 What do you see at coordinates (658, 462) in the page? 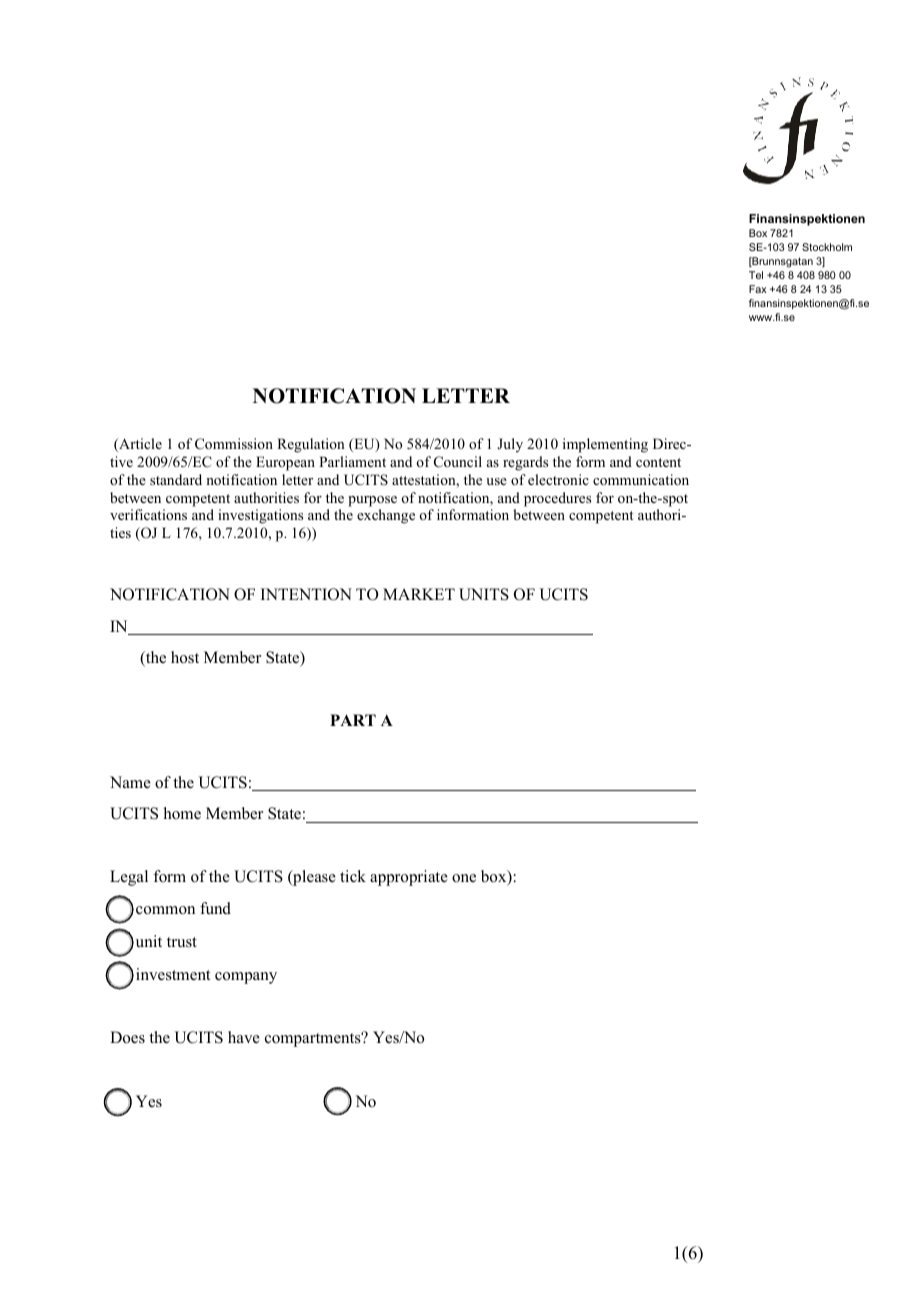
I see `content` at bounding box center [658, 462].
